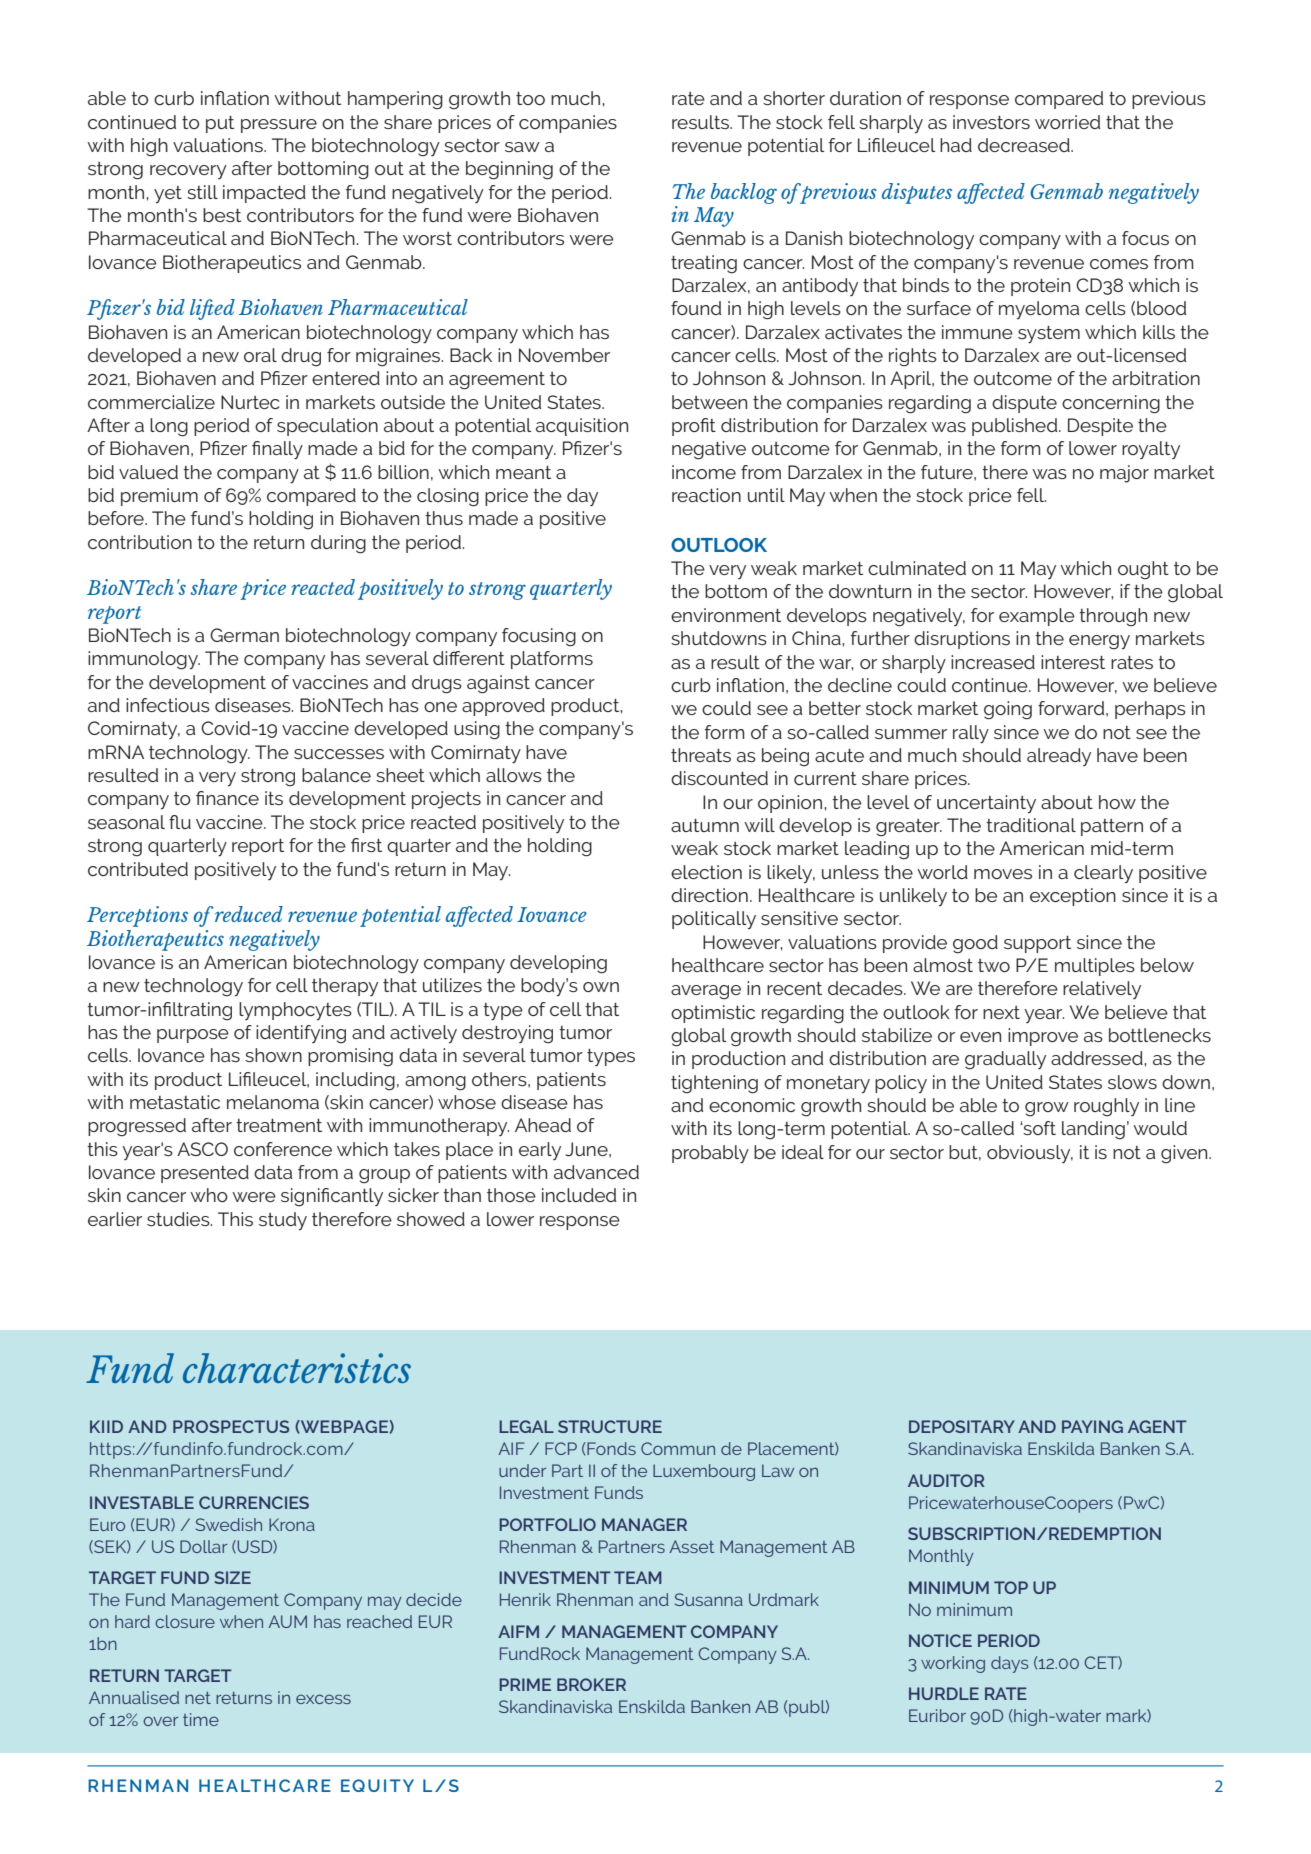 Image resolution: width=1311 pixels, height=1854 pixels. I want to click on pressure, so click(279, 126).
